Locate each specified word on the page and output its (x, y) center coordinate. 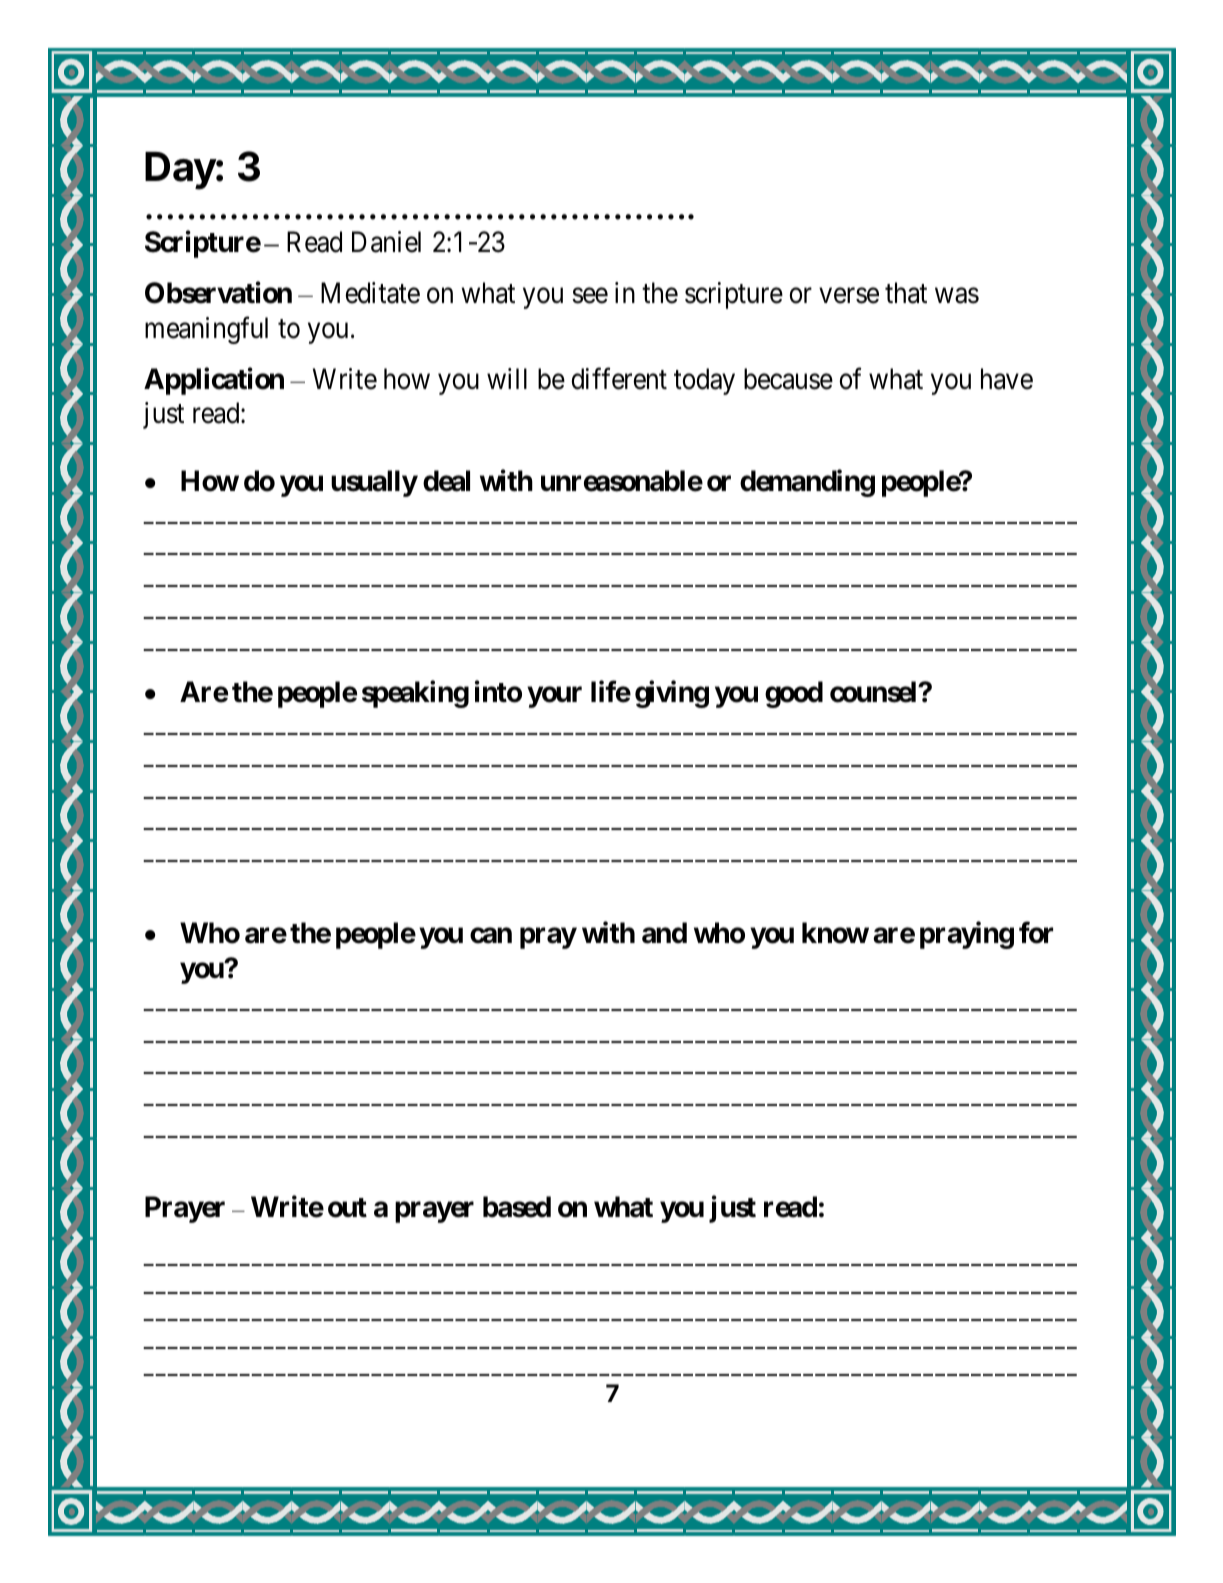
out (347, 1208)
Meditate (370, 293)
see (590, 296)
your (554, 697)
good (794, 694)
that (906, 293)
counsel (874, 692)
